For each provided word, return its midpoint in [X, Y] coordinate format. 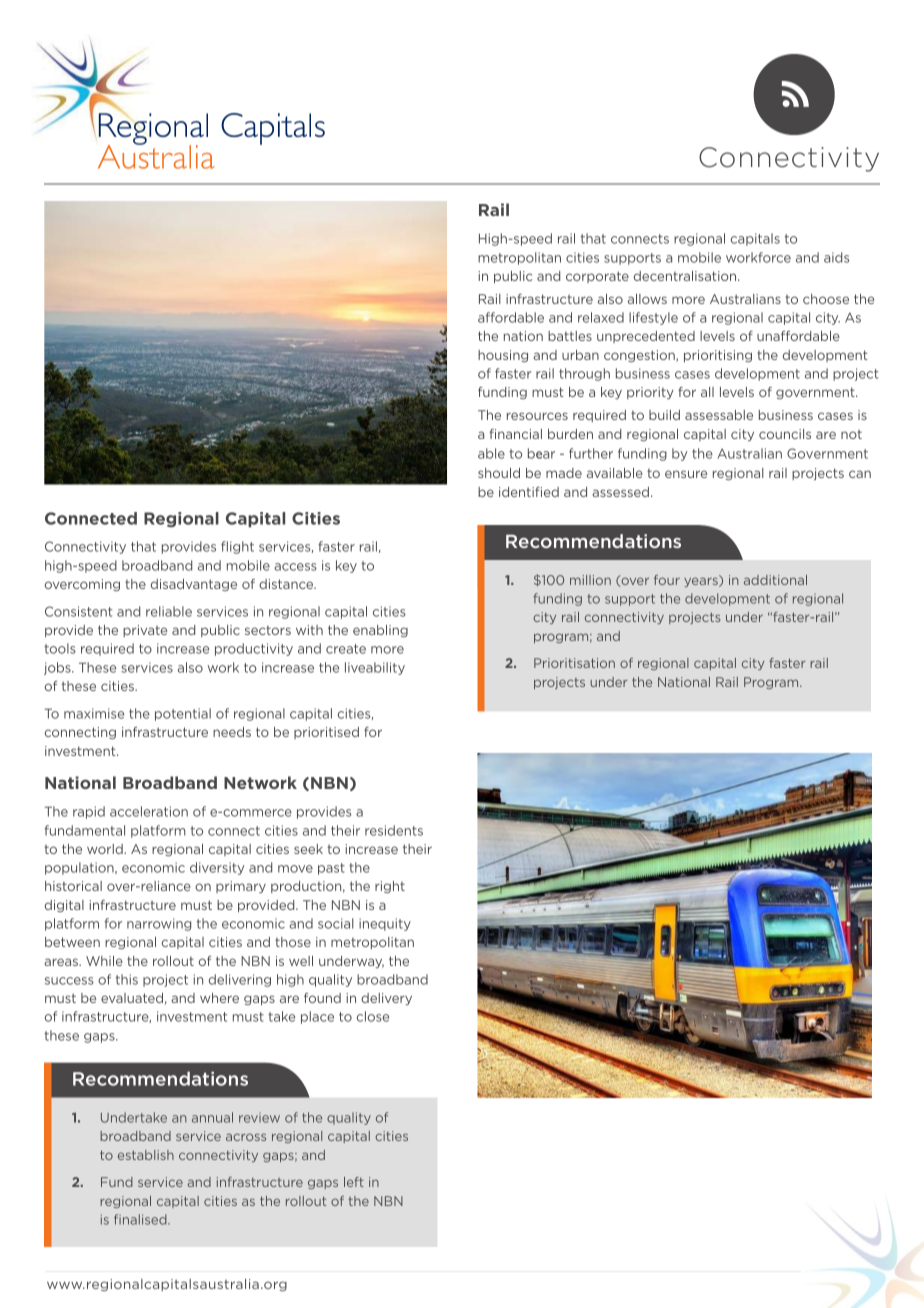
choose [826, 299]
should [499, 473]
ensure [686, 474]
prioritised [326, 733]
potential [183, 714]
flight [237, 547]
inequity [385, 924]
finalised [141, 1219]
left [354, 1182]
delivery [386, 999]
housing [503, 356]
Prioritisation [574, 663]
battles [570, 336]
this [127, 979]
